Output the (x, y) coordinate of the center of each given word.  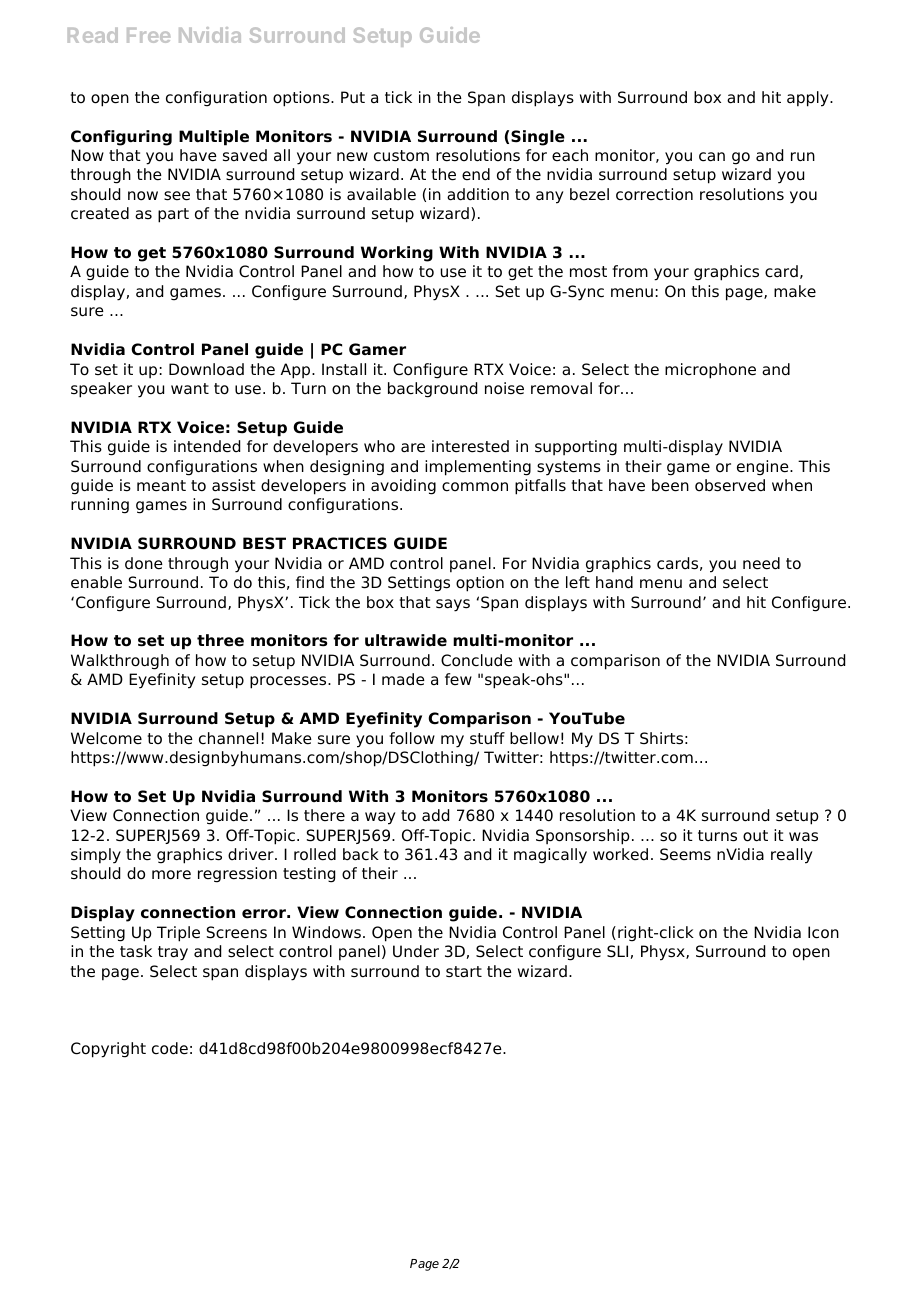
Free (148, 35)
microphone (710, 371)
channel (228, 738)
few (458, 679)
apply (809, 99)
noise (504, 388)
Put (353, 97)
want (190, 388)
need (761, 563)
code (170, 1048)
